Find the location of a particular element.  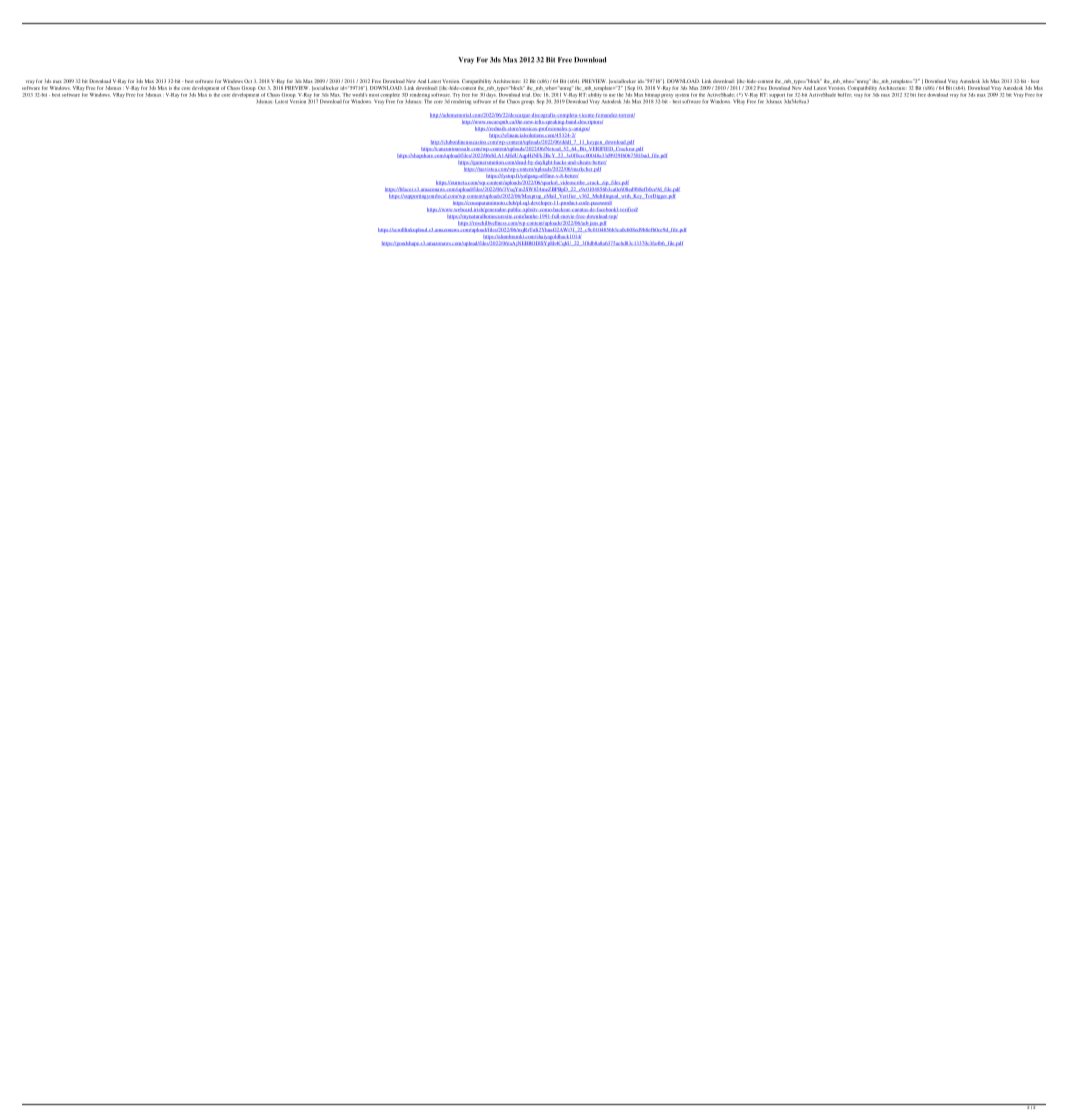

system is located at coordinates (682, 96).
